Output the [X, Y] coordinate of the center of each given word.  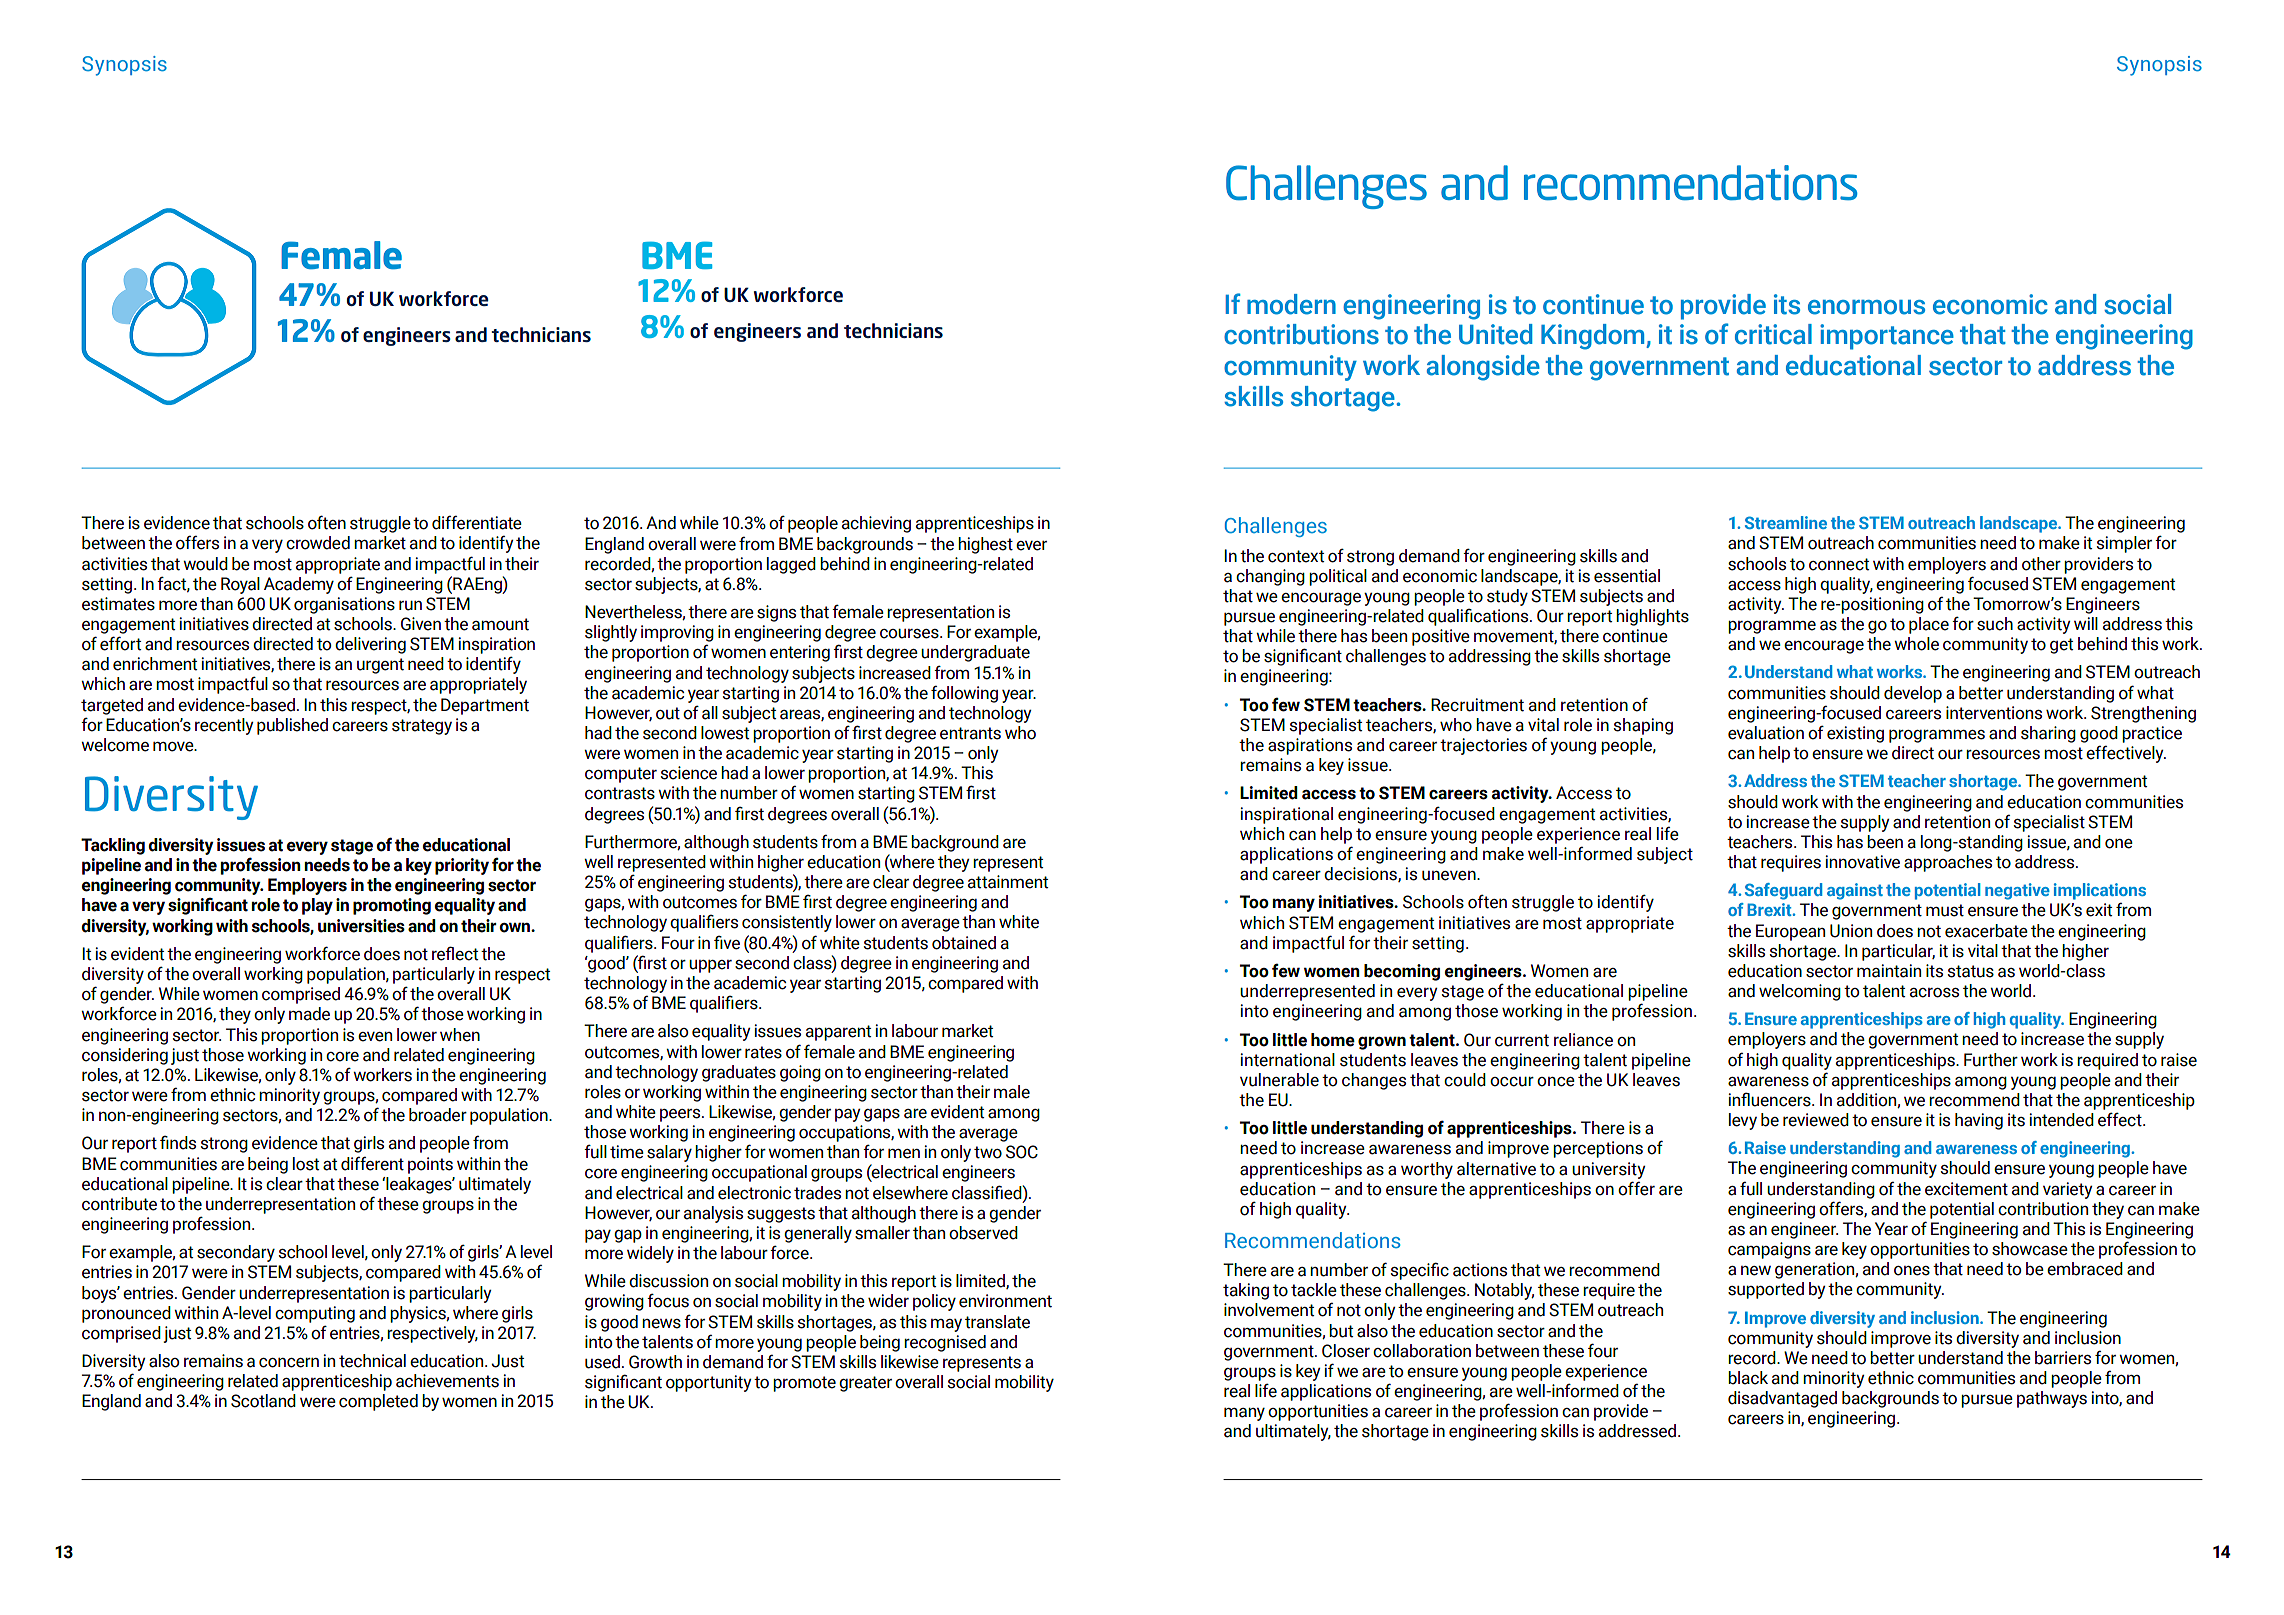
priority [462, 866]
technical [372, 1361]
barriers [2063, 1358]
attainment [1008, 882]
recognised [945, 1343]
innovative [1862, 862]
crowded [318, 543]
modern [1291, 304]
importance [1887, 337]
